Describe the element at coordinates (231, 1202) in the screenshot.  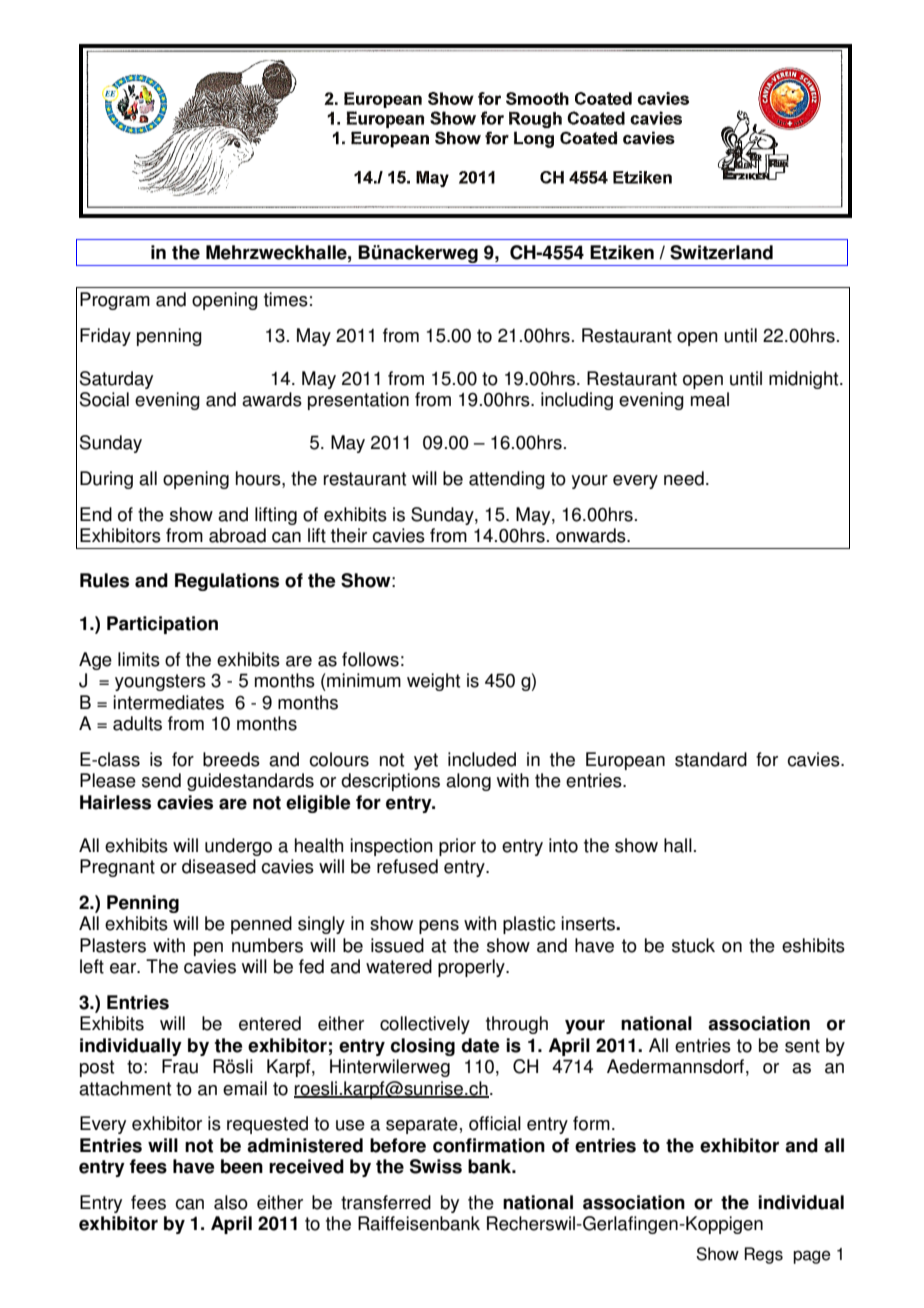
I see `also` at that location.
